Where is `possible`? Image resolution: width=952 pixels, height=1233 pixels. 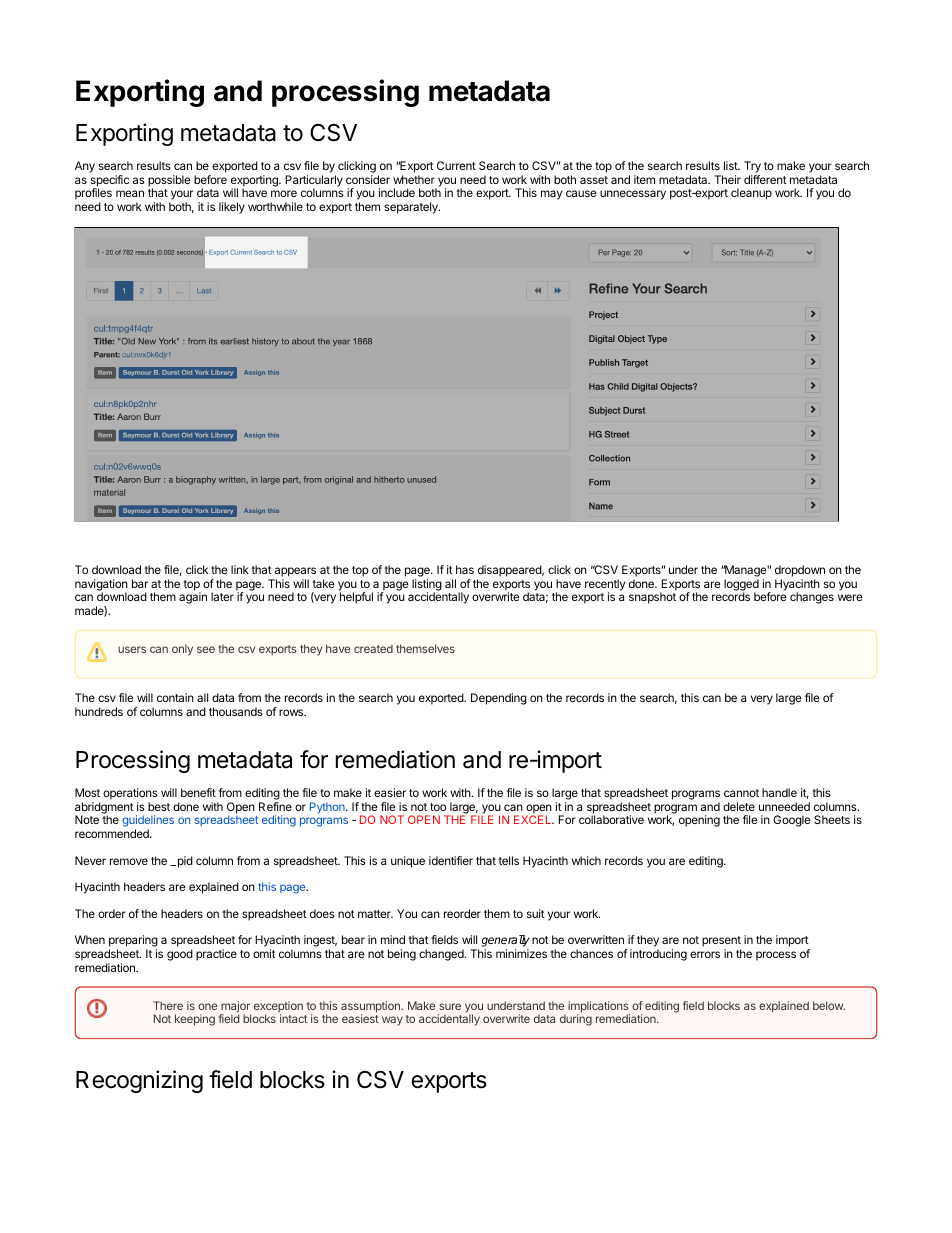
possible is located at coordinates (169, 182).
